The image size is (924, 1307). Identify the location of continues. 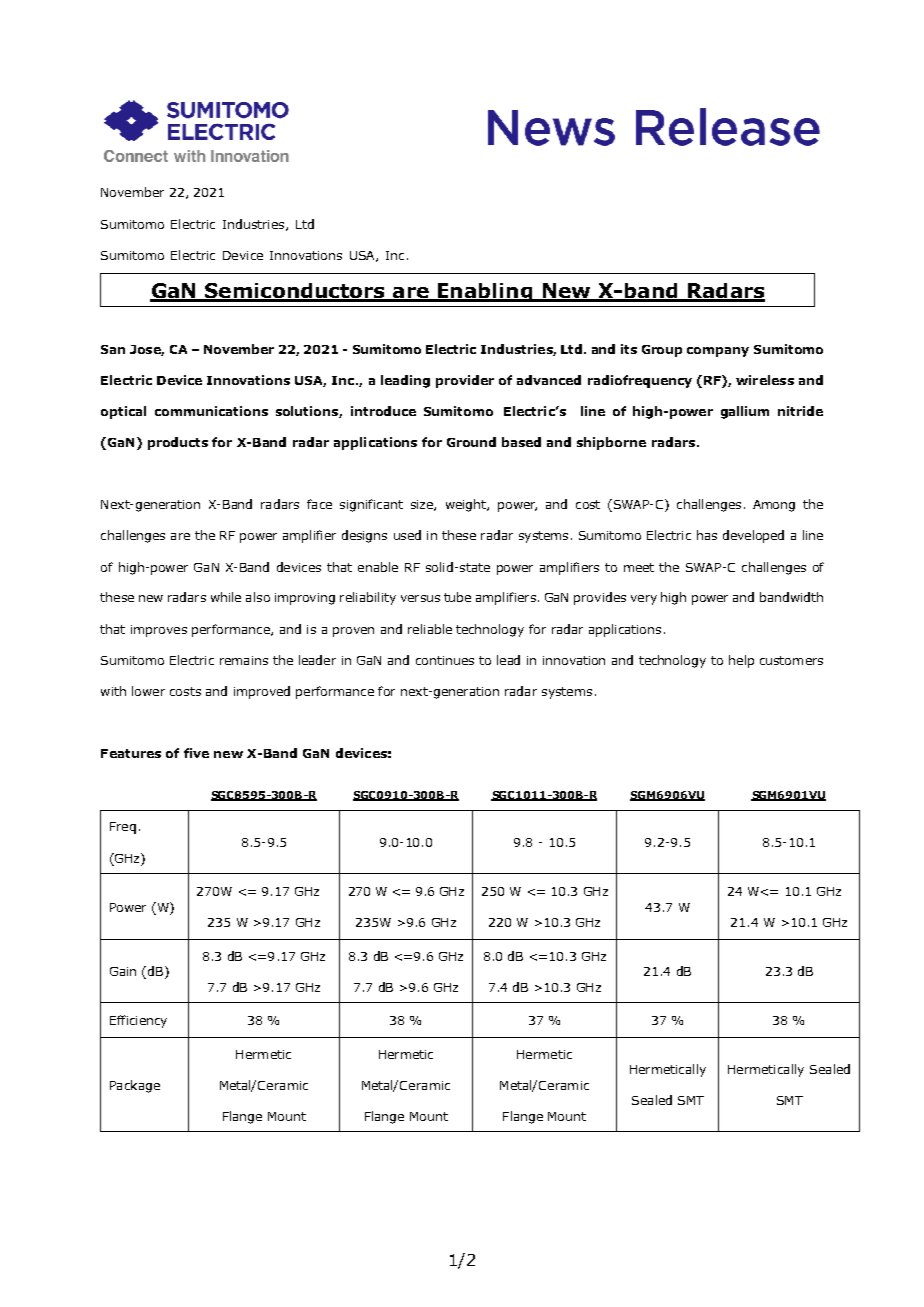
(445, 660).
